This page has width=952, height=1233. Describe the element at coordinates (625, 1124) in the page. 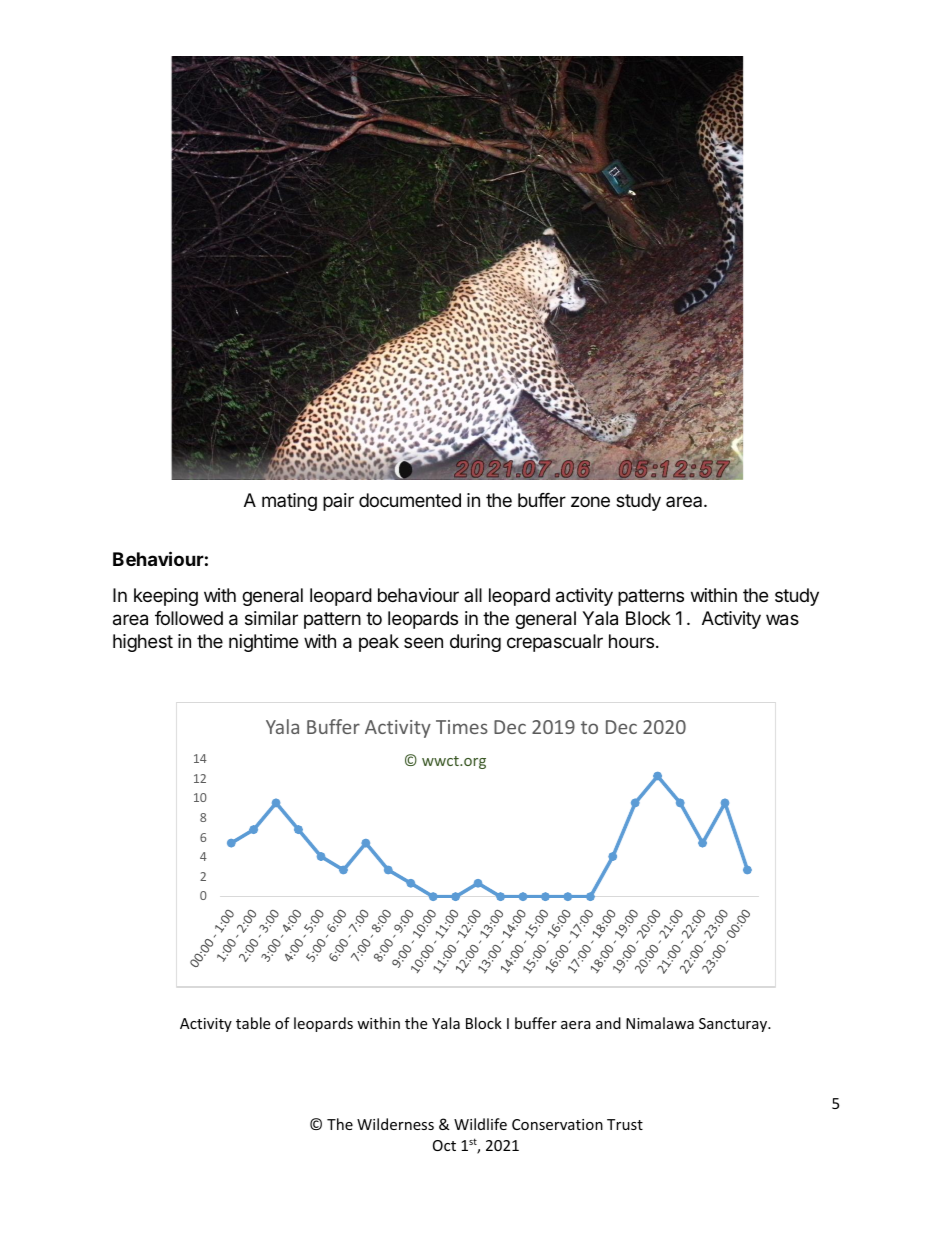

I see `Trust` at that location.
